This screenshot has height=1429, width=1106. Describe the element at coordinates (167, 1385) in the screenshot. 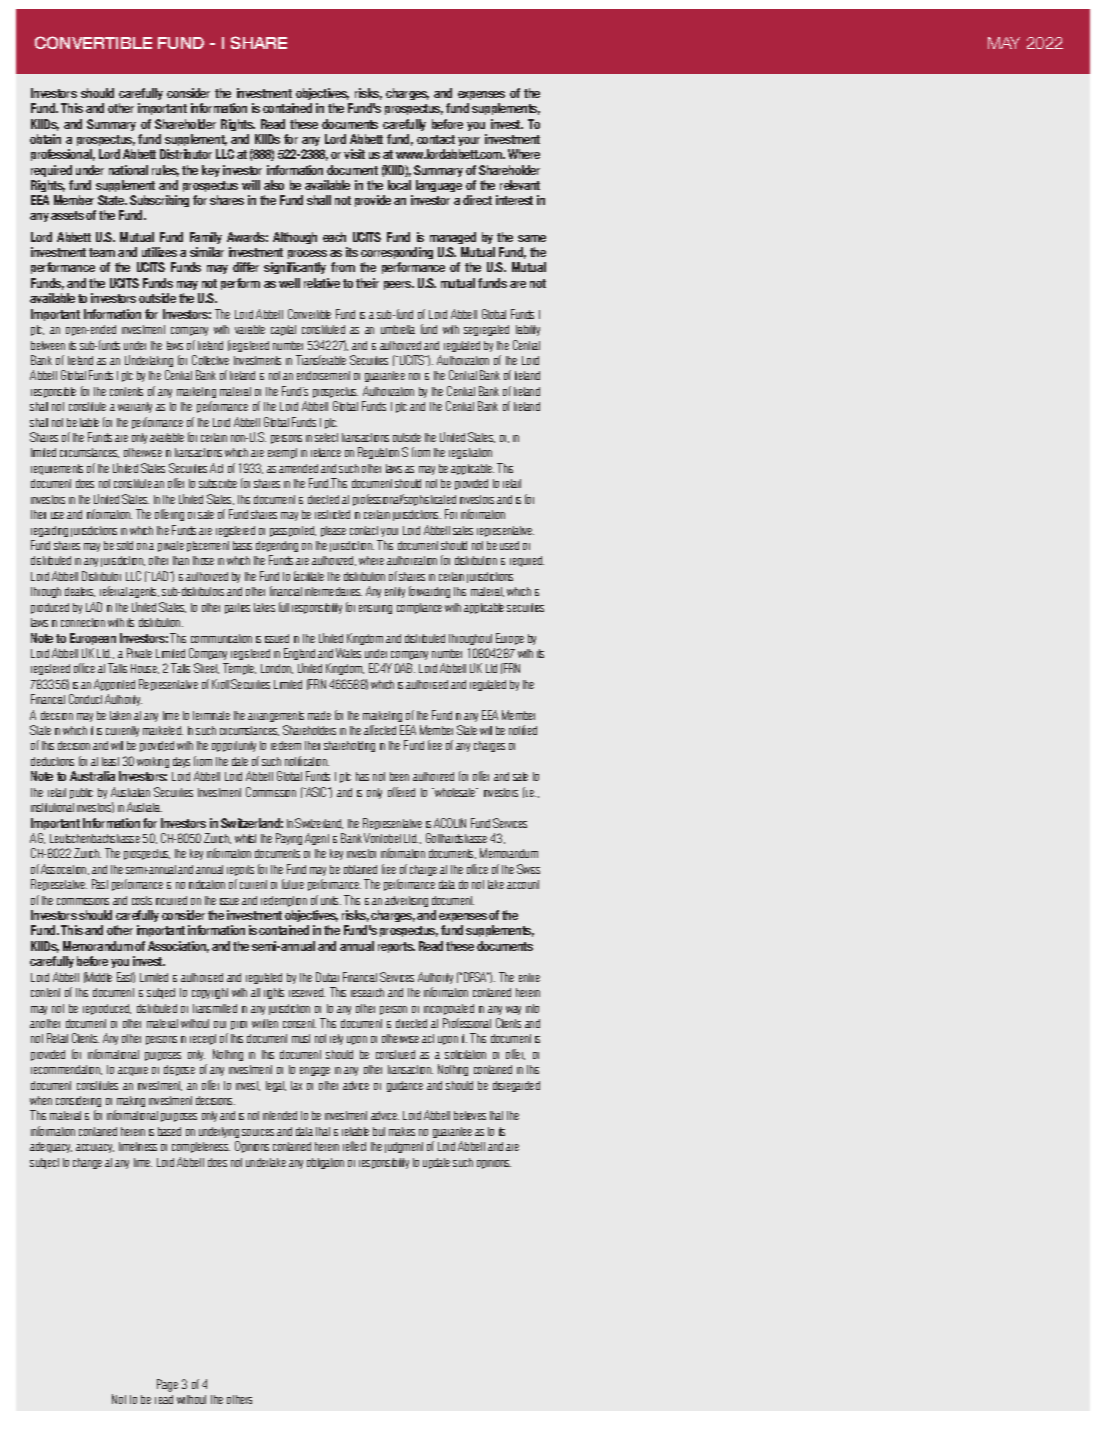

I see `Page` at that location.
